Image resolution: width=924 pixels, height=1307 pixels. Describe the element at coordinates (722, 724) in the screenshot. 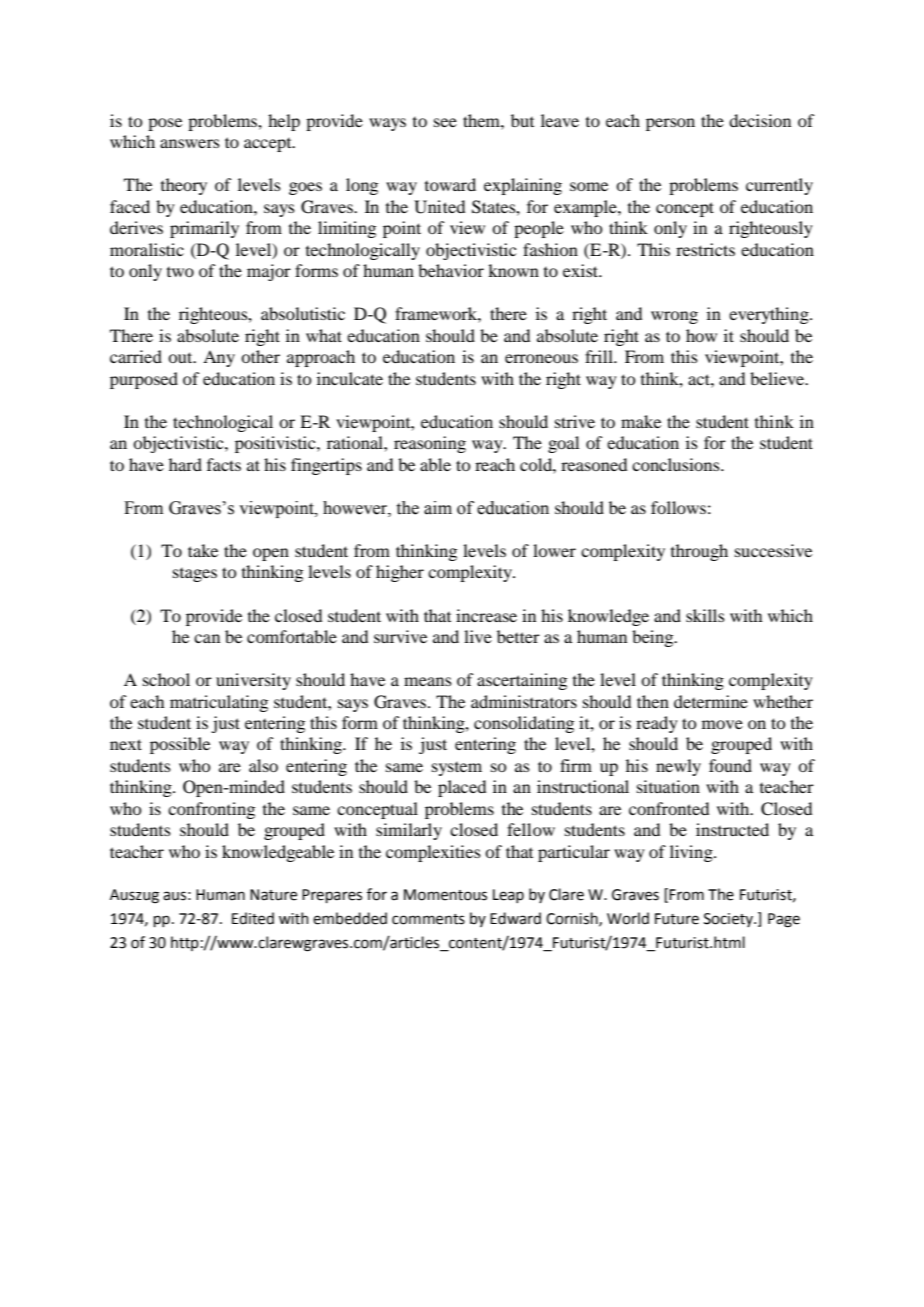

I see `move` at that location.
